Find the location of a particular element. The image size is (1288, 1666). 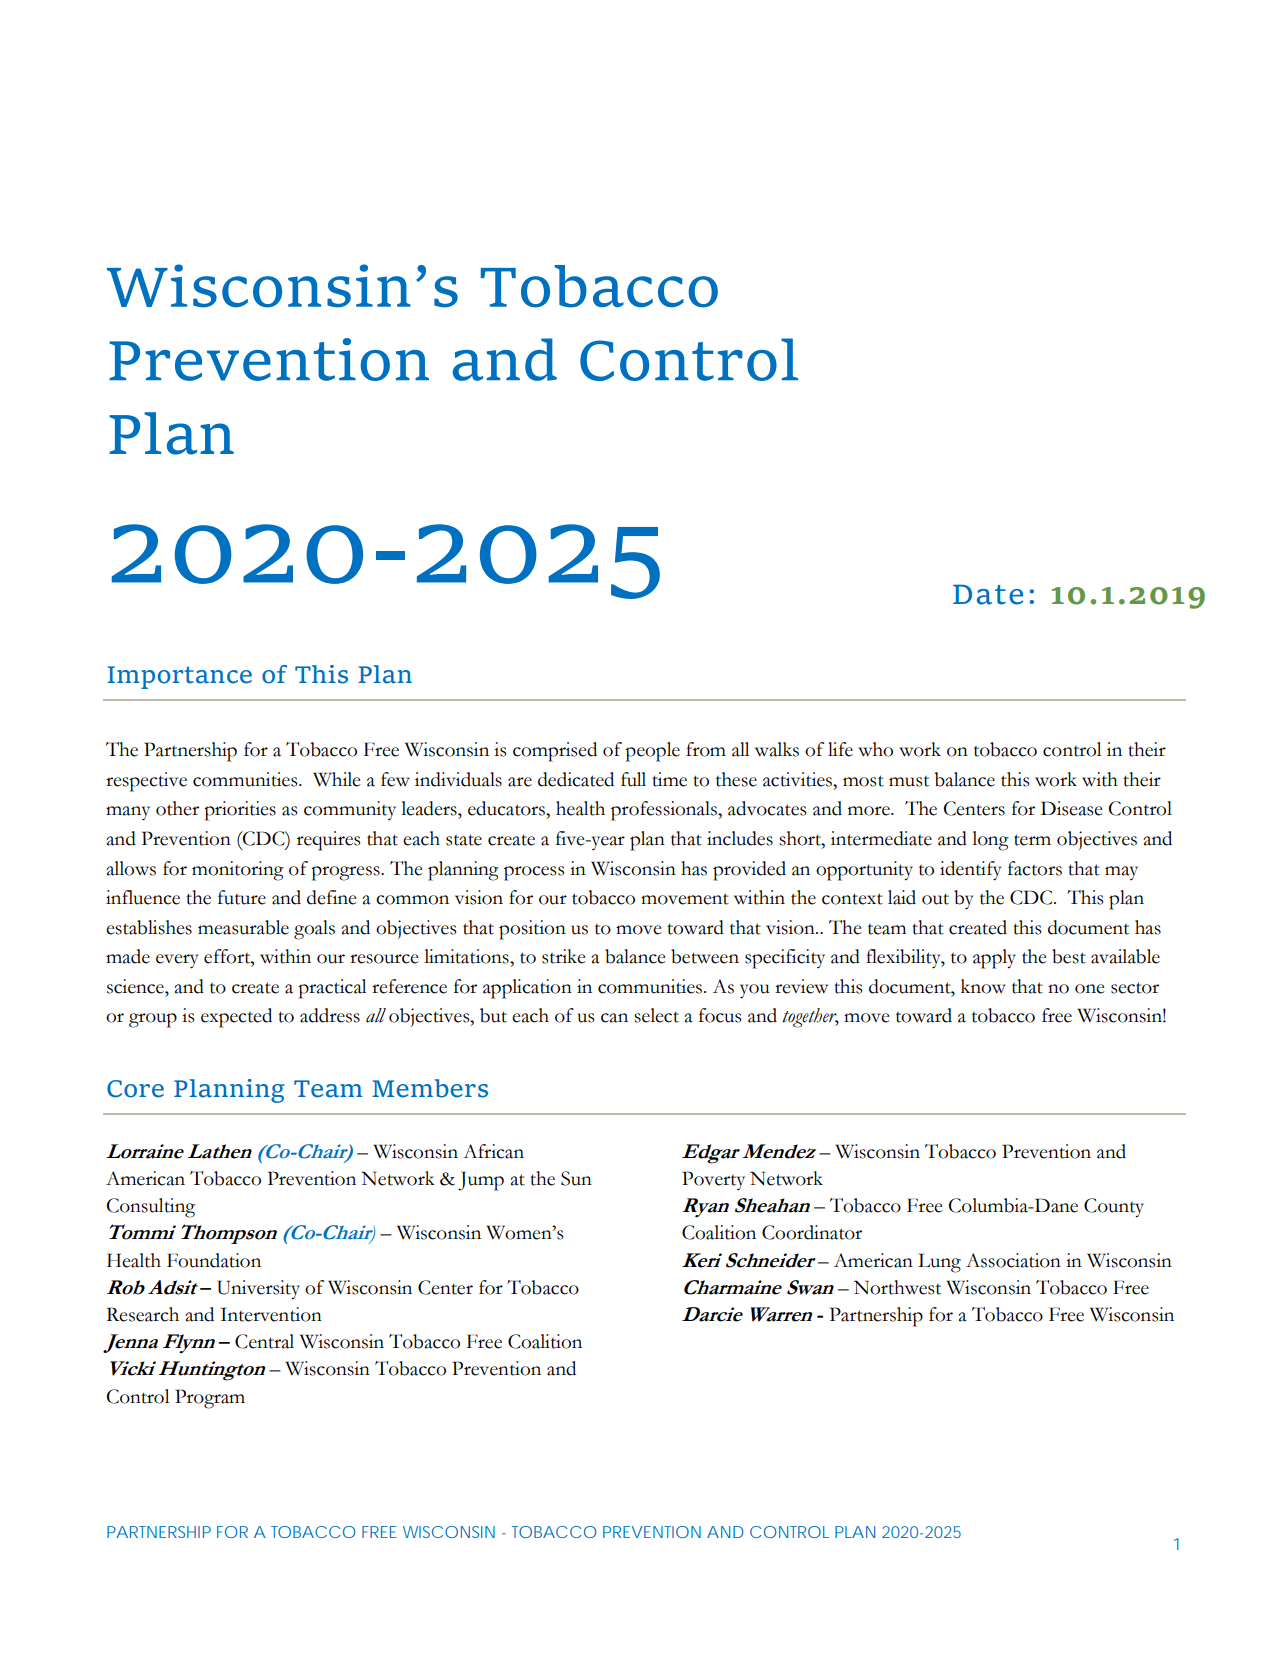

professionals is located at coordinates (665, 811).
